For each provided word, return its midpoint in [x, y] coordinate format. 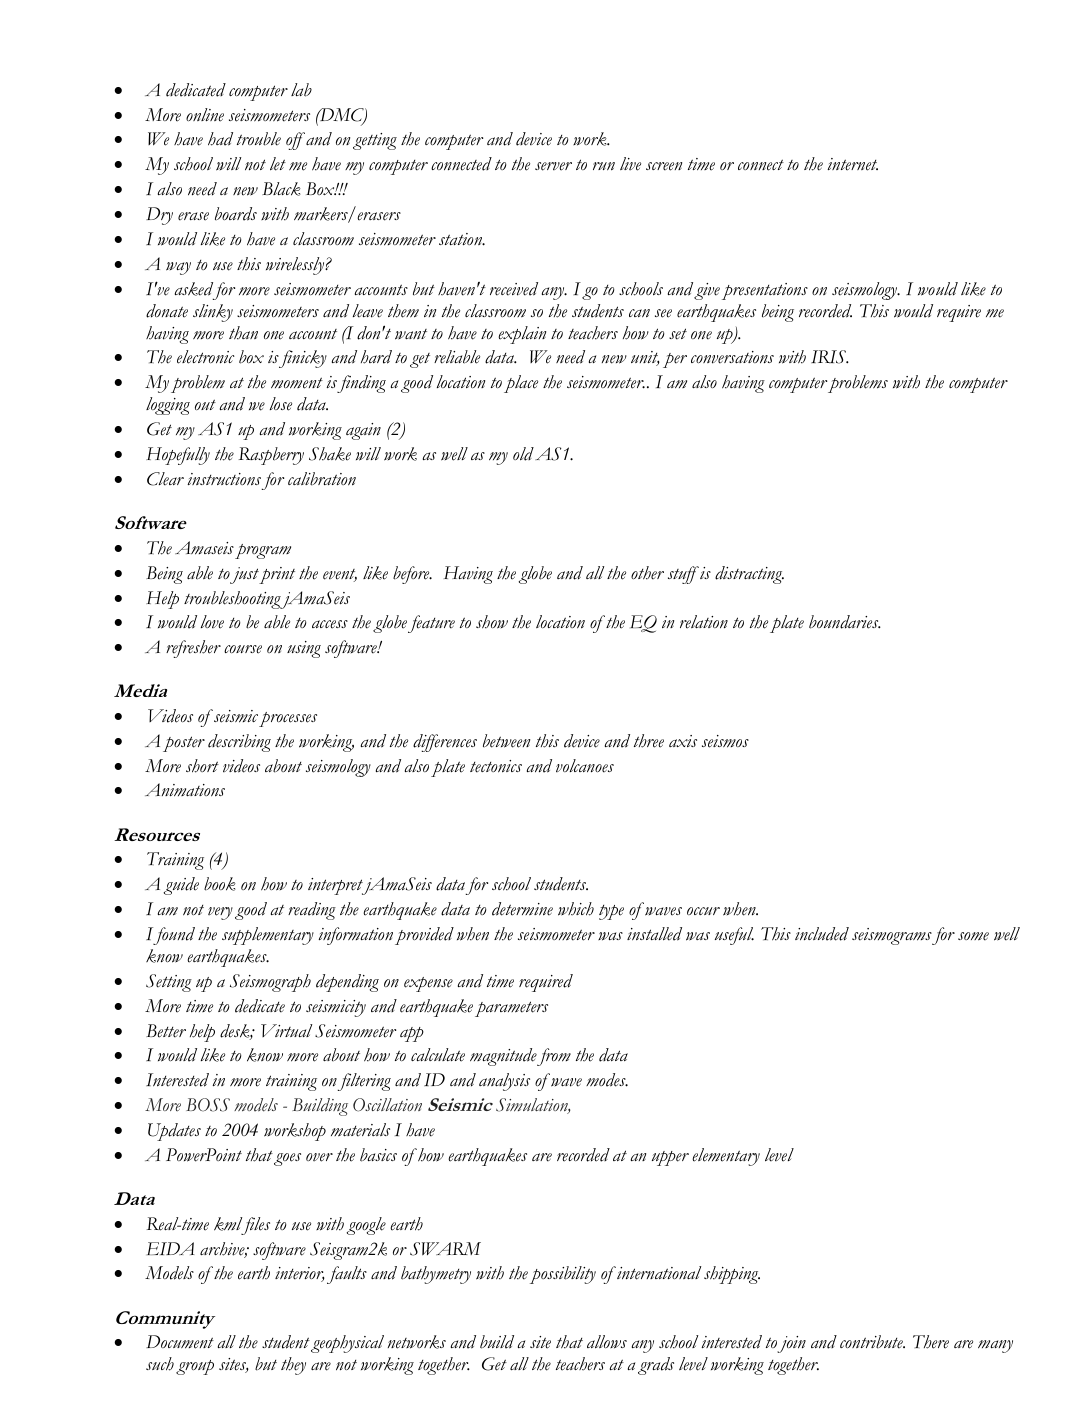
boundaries [845, 622]
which [576, 909]
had [220, 139]
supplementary [268, 936]
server [553, 166]
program [263, 551]
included [822, 934]
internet [852, 164]
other [647, 573]
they [293, 1366]
